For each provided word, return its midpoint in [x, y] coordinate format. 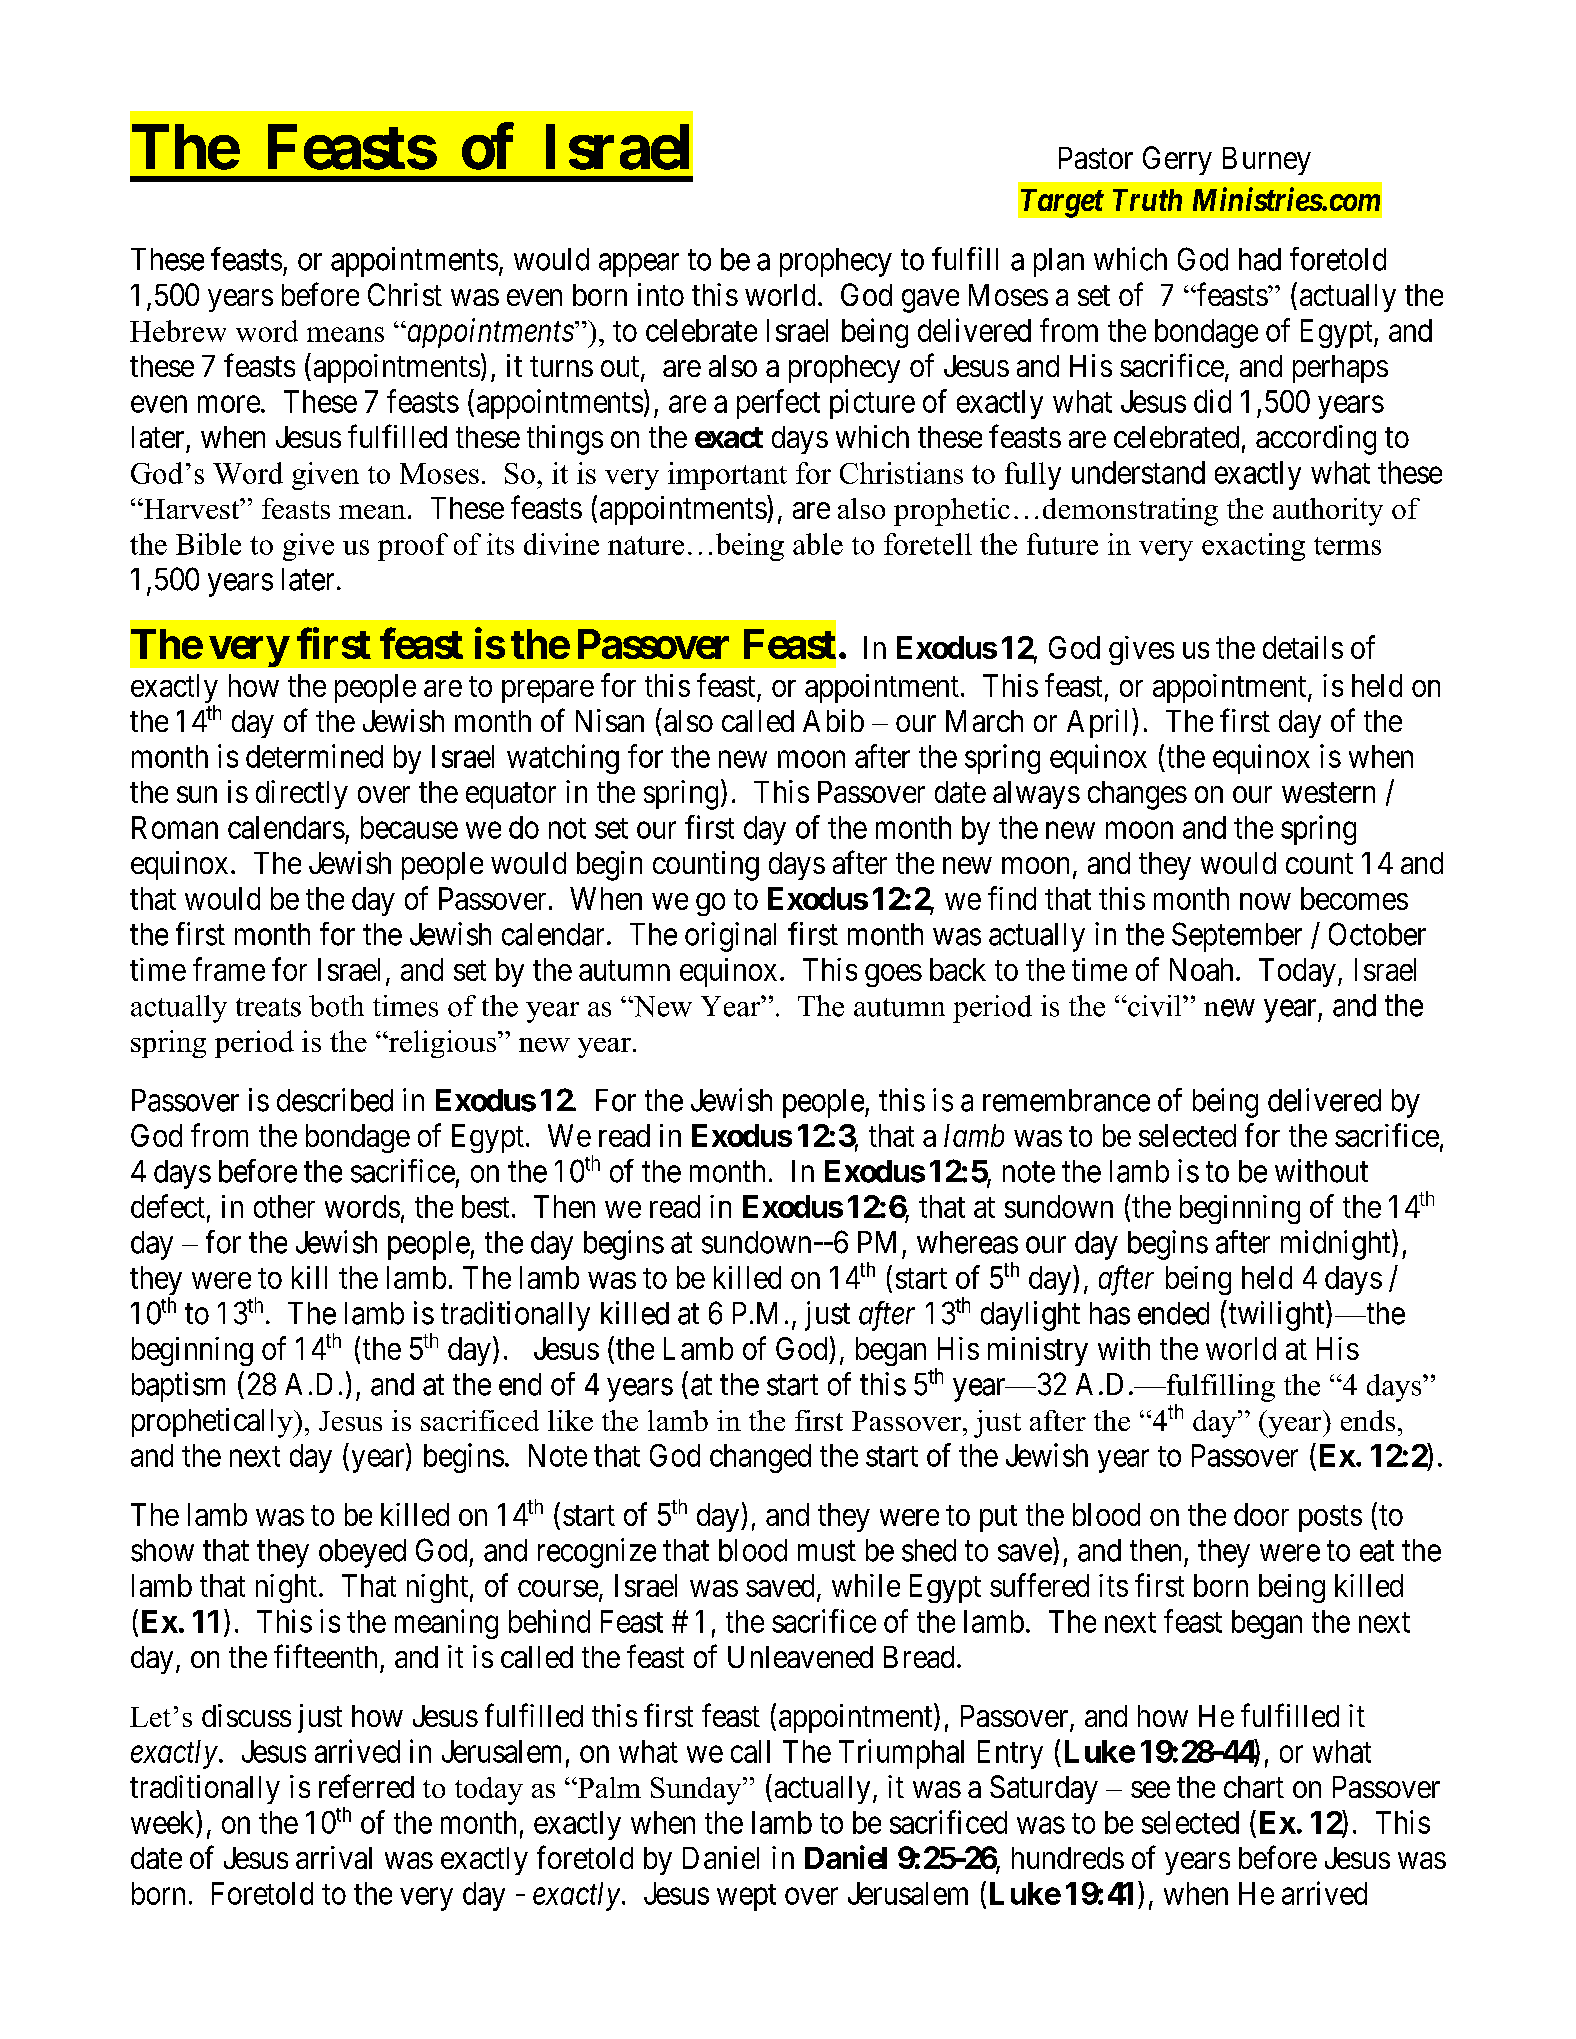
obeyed [362, 1553]
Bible [208, 544]
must [827, 1551]
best [485, 1206]
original [730, 937]
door [1261, 1514]
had [1260, 259]
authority [1328, 512]
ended [1173, 1313]
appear [639, 265]
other [284, 1206]
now [1265, 901]
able [818, 544]
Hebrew [178, 331]
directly [302, 794]
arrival [334, 1857]
